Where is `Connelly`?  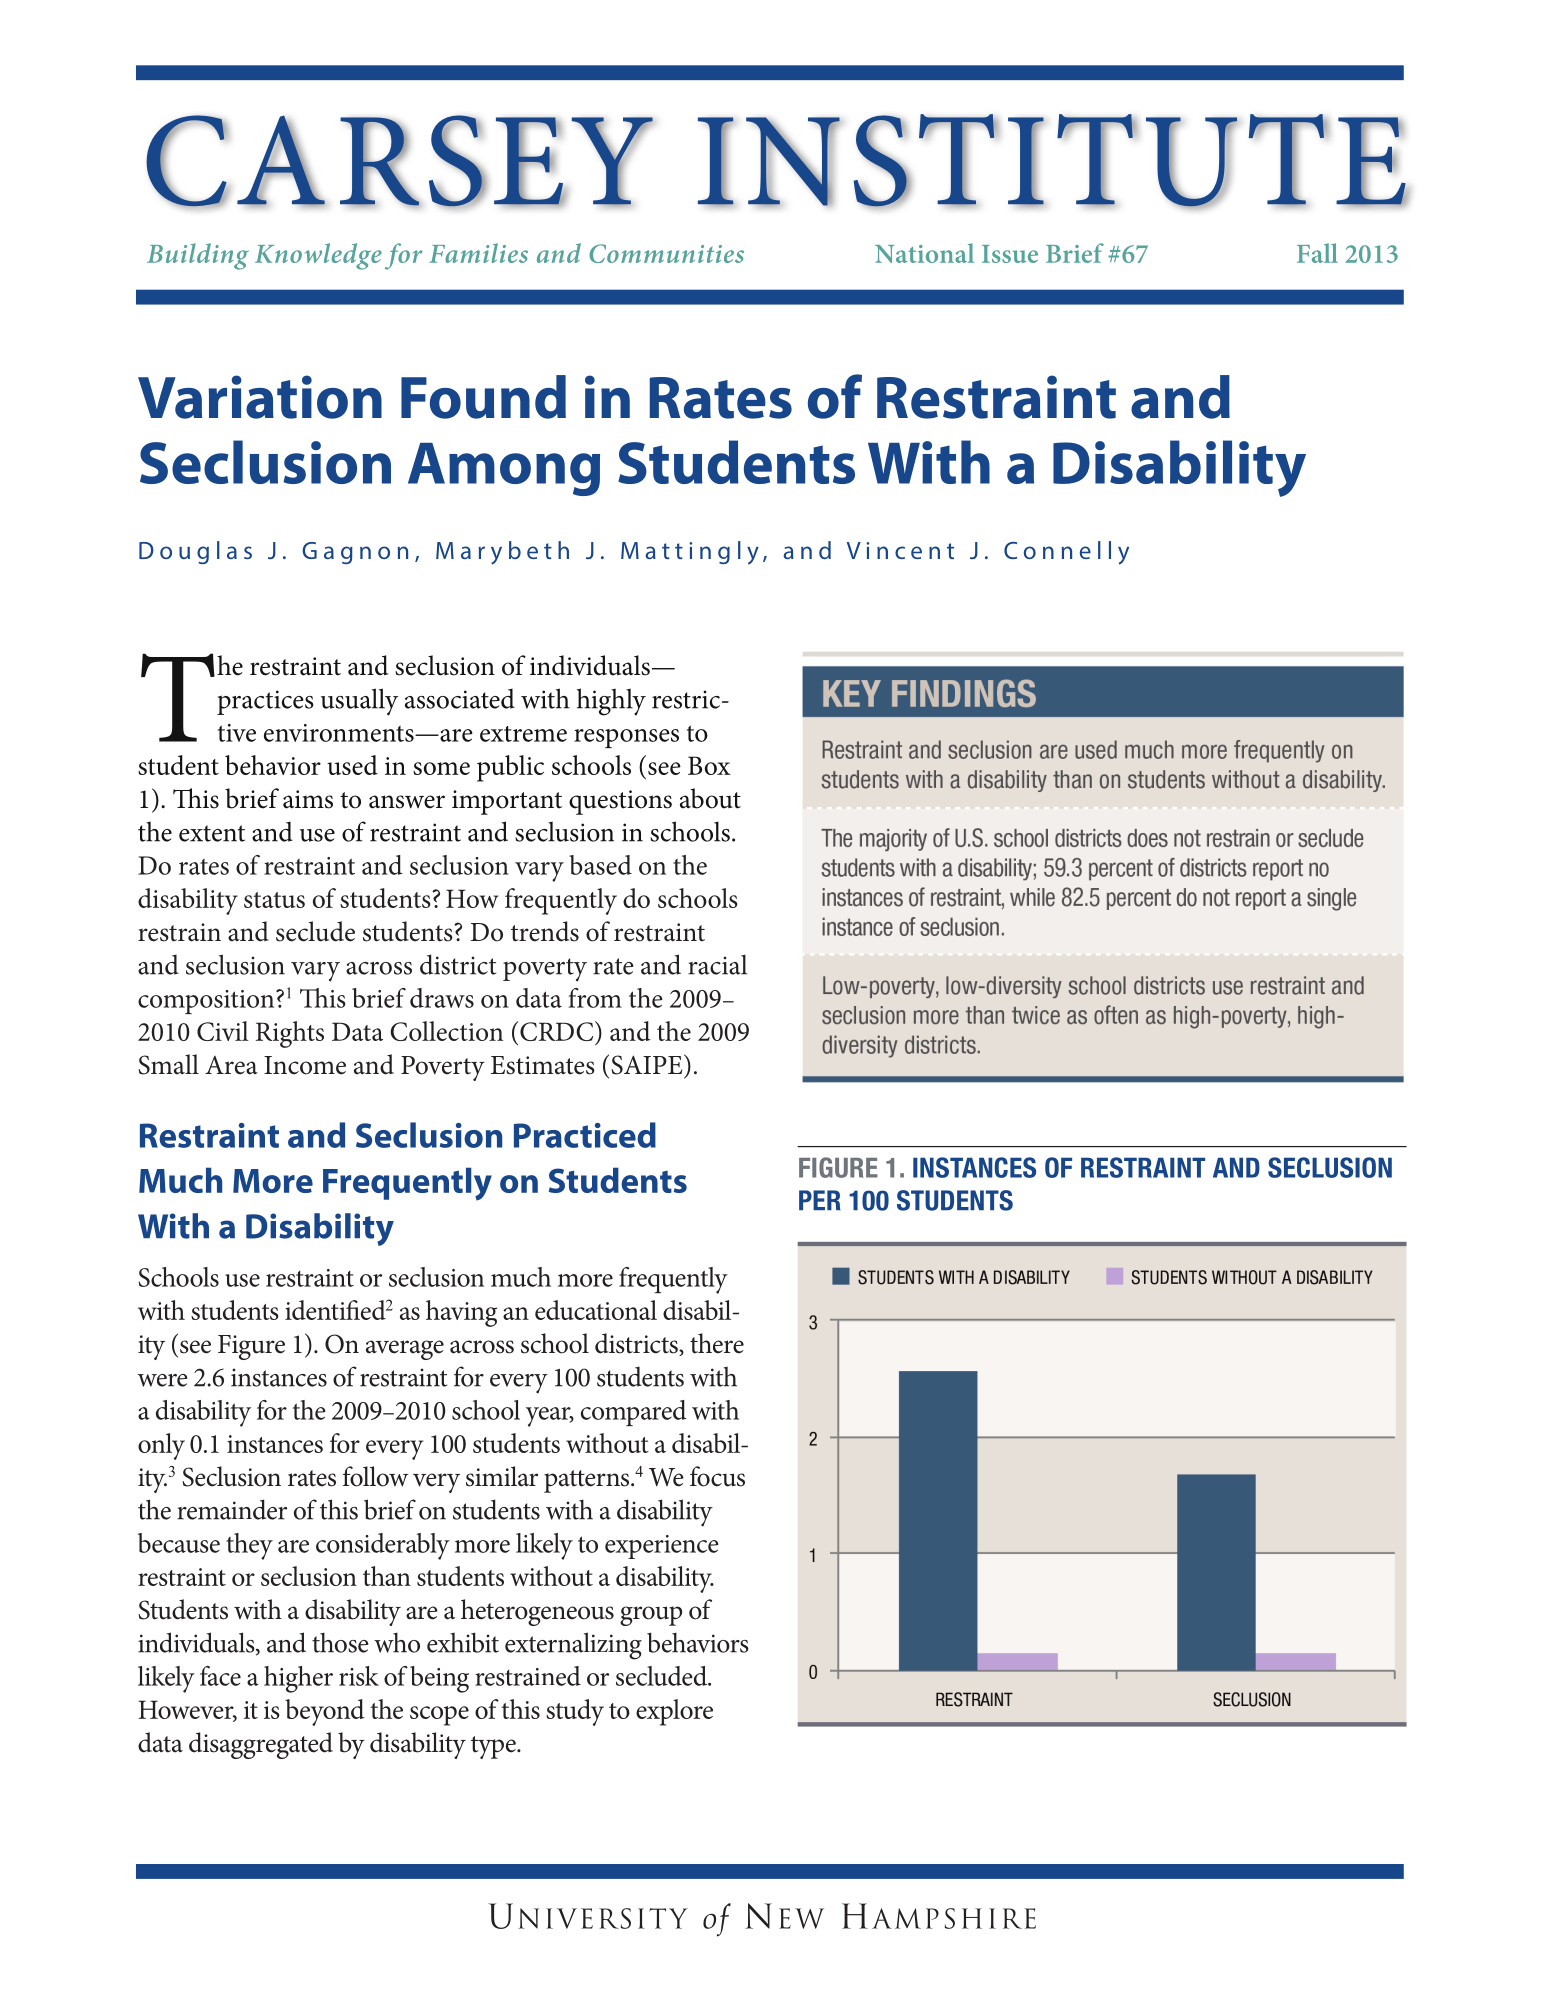
Connelly is located at coordinates (1066, 553).
